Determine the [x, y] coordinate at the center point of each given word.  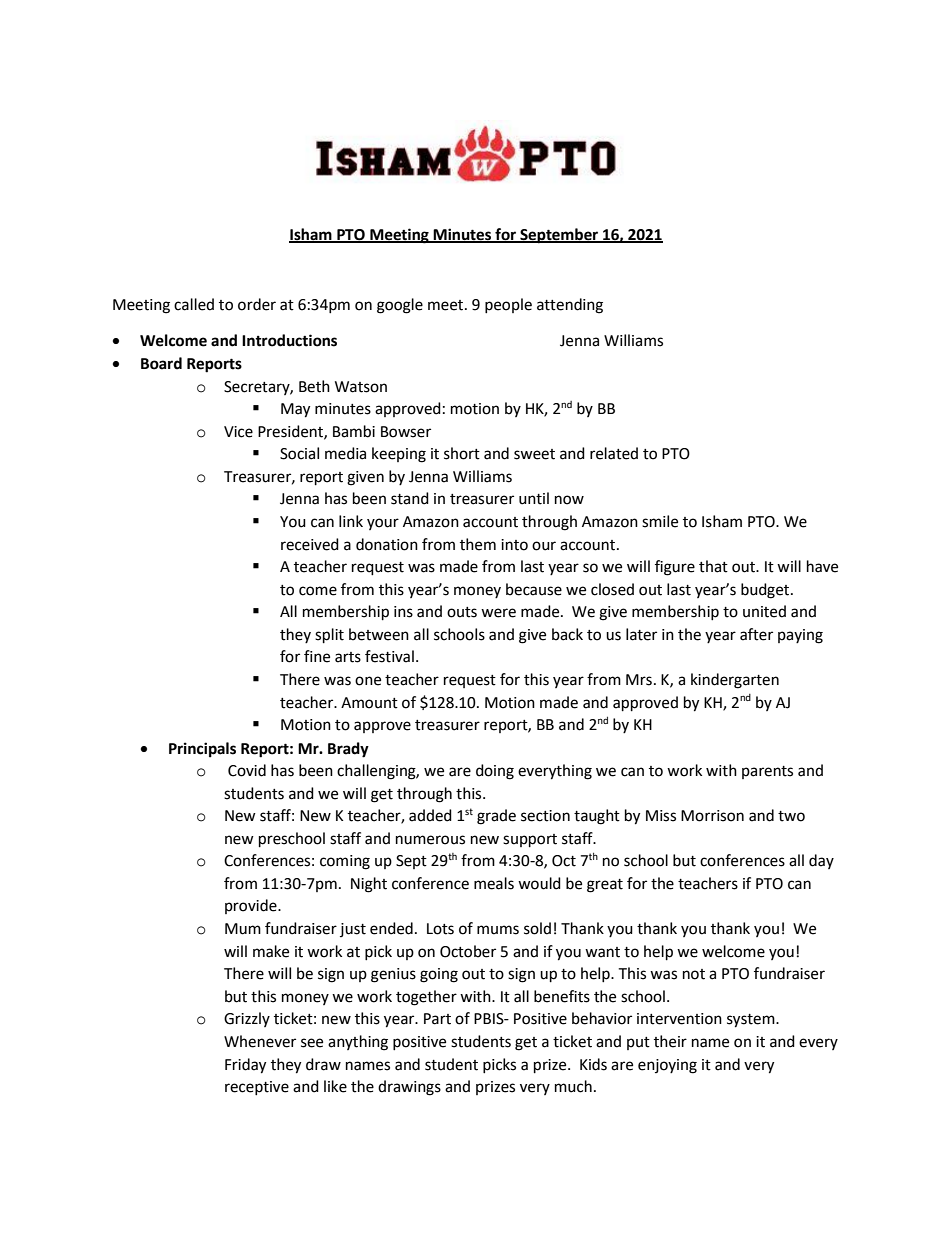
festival [389, 656]
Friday [245, 1066]
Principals [202, 750]
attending [570, 306]
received [310, 544]
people [508, 305]
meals [494, 883]
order [257, 304]
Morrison [712, 816]
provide [252, 906]
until [534, 498]
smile [660, 521]
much [573, 1086]
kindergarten [735, 681]
